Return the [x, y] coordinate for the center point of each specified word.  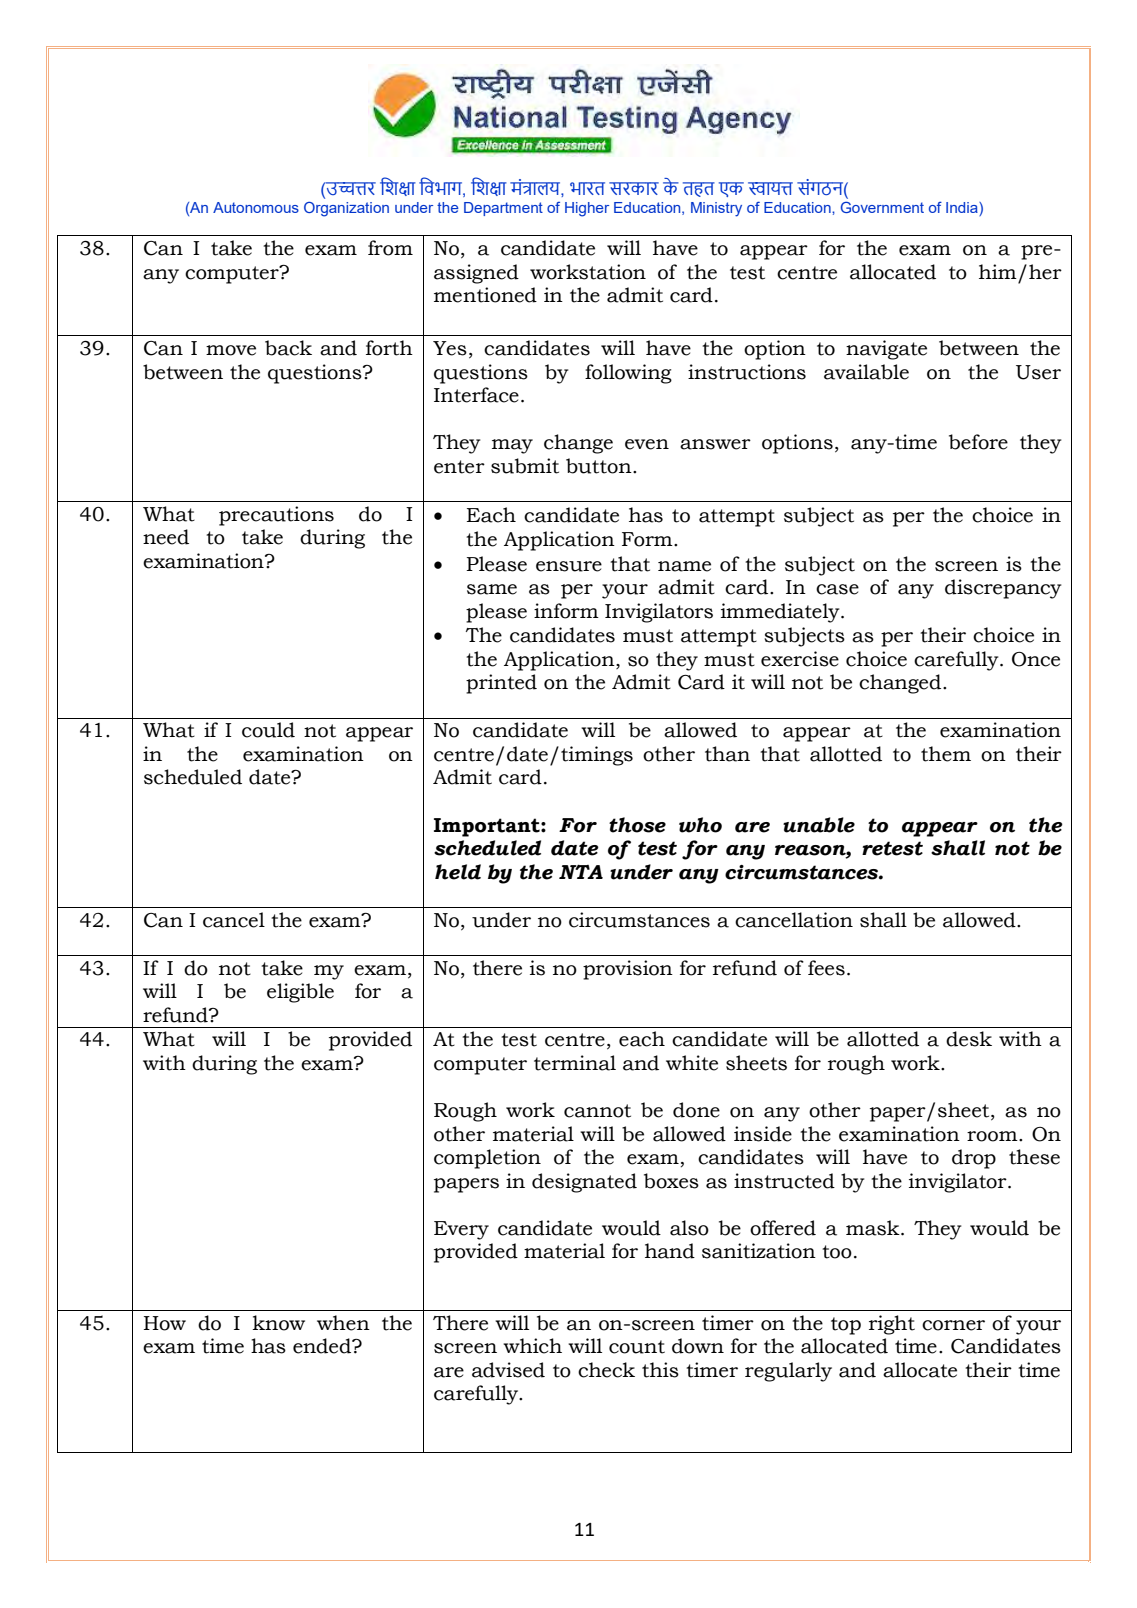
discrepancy [1003, 589]
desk [969, 1039]
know [279, 1323]
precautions [276, 516]
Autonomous [256, 207]
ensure [569, 566]
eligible [300, 993]
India [963, 209]
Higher [587, 209]
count [637, 1347]
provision [628, 970]
